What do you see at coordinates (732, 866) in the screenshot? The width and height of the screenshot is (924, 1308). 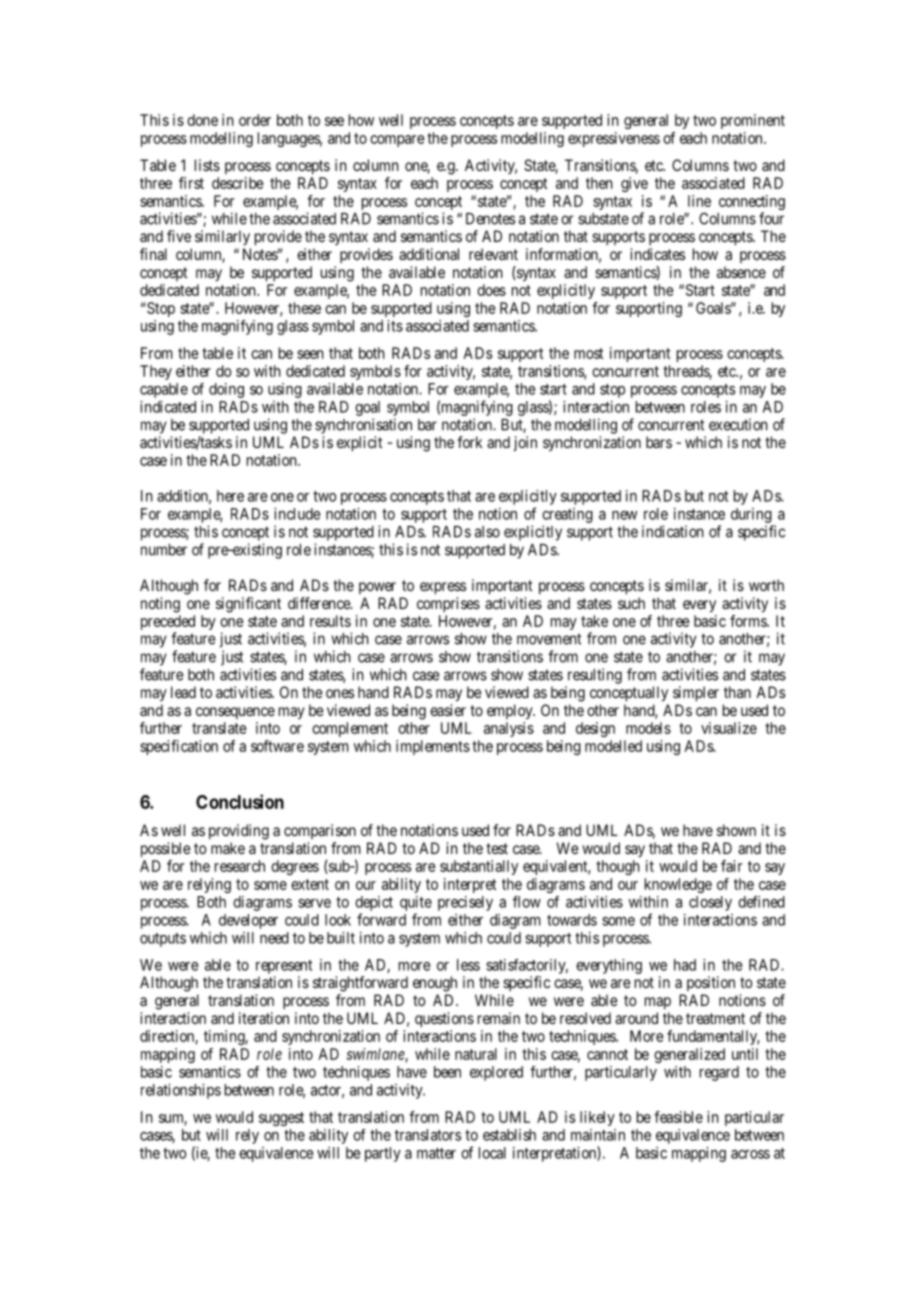 I see `fair` at bounding box center [732, 866].
